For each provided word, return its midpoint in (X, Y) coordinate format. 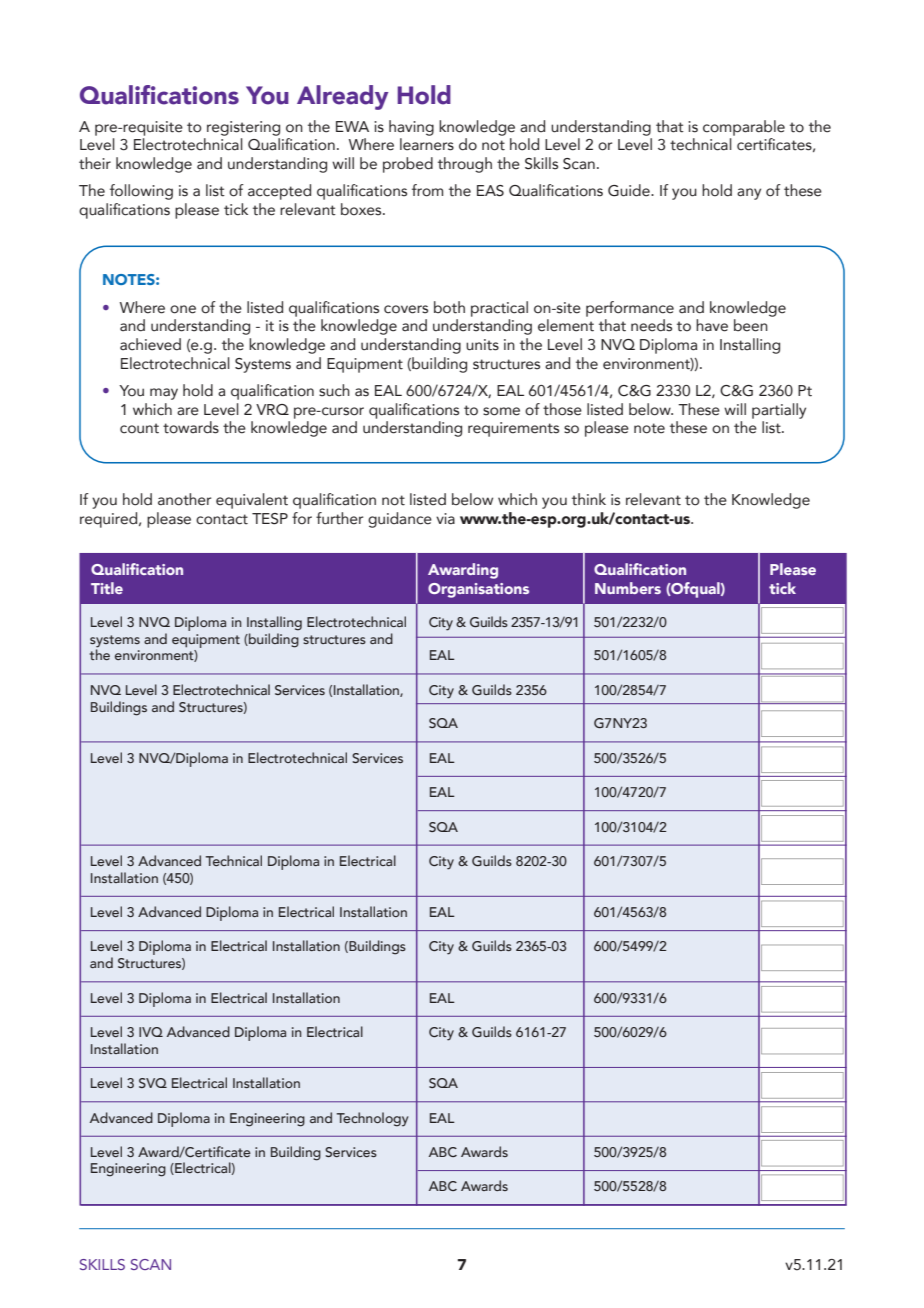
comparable (744, 128)
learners (427, 144)
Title (107, 588)
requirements (513, 429)
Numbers (628, 588)
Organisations (478, 590)
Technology (373, 1119)
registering (243, 128)
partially (779, 411)
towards (191, 427)
